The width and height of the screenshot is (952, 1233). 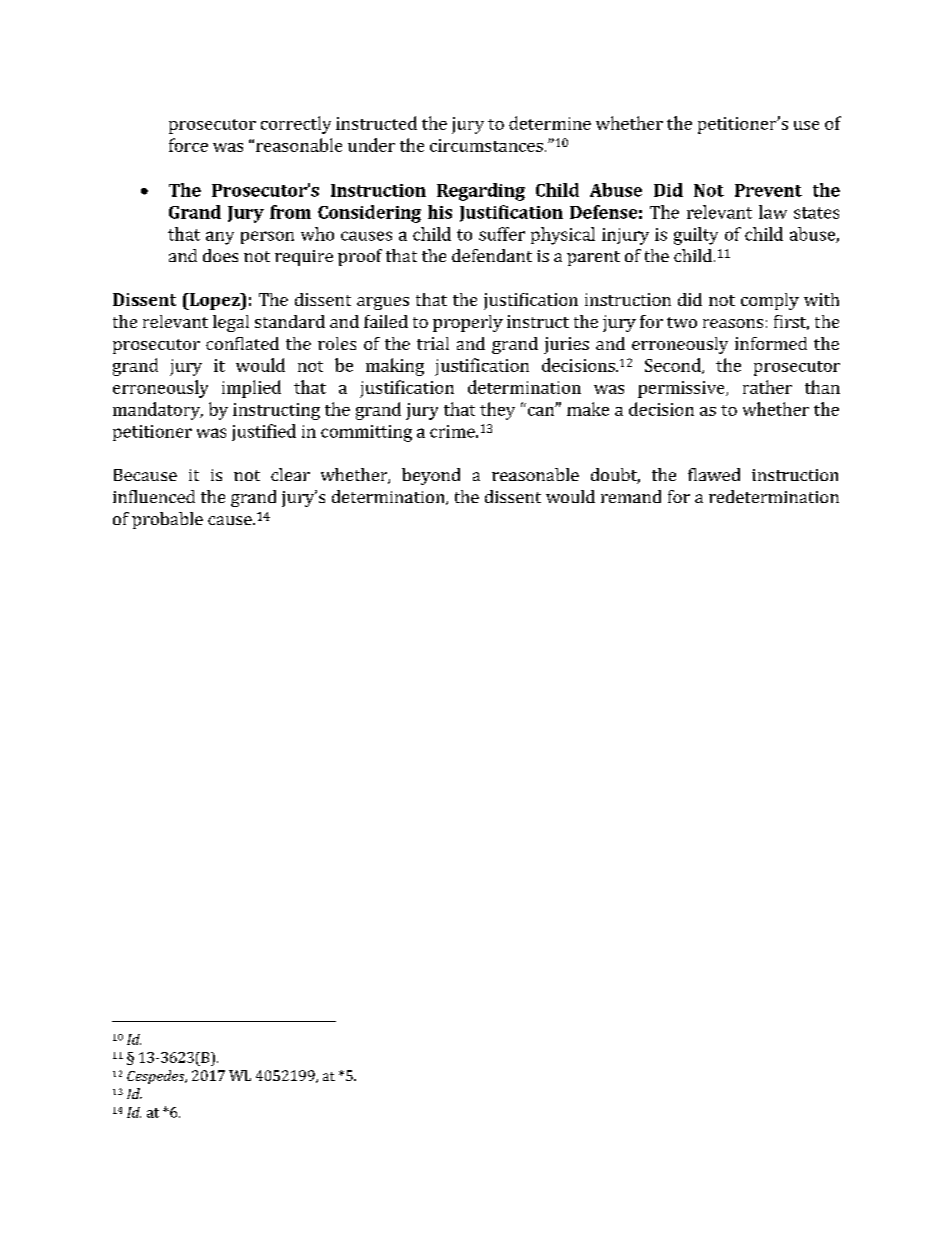 I want to click on any, so click(x=220, y=238).
